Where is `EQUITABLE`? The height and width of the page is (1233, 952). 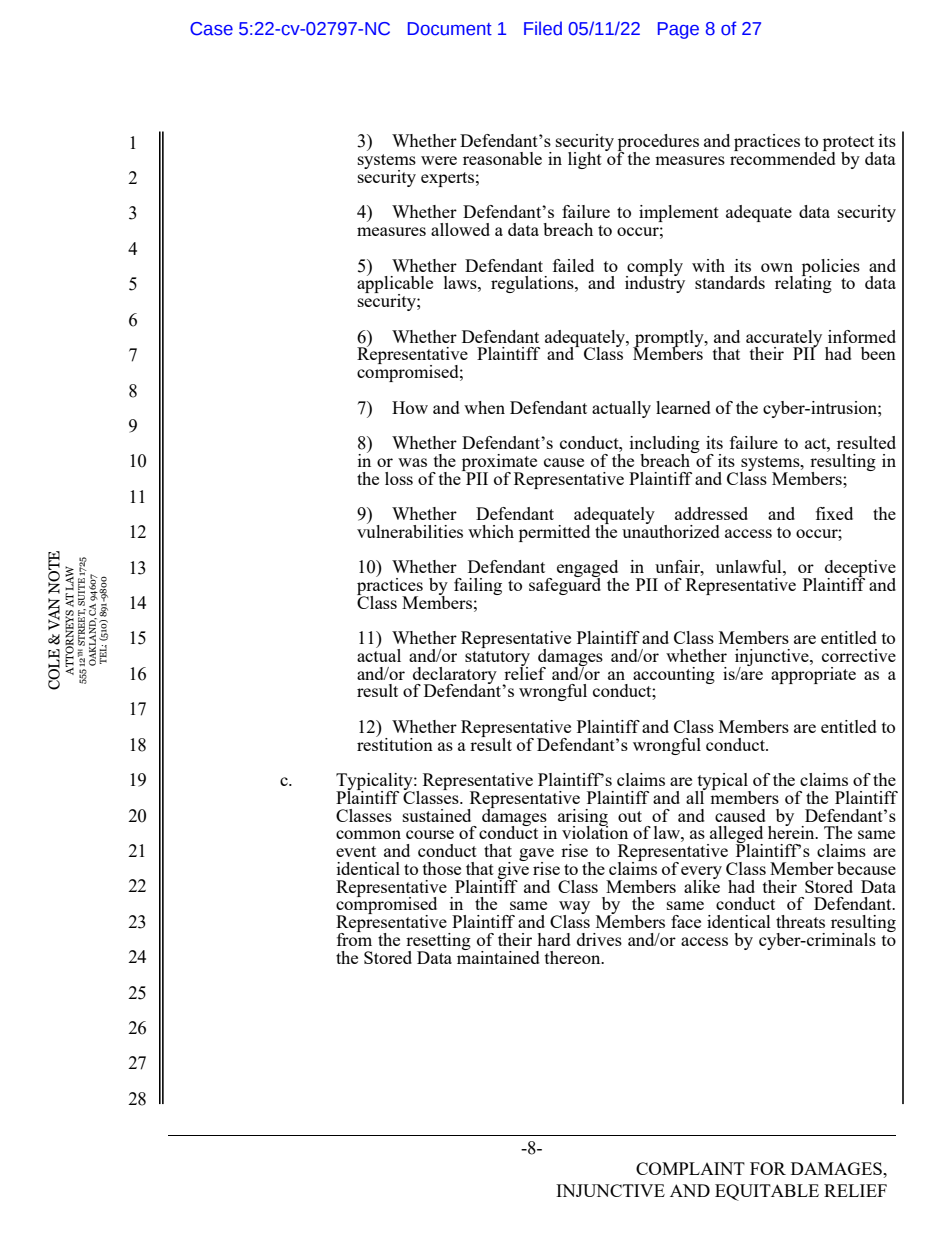 EQUITABLE is located at coordinates (767, 1192).
